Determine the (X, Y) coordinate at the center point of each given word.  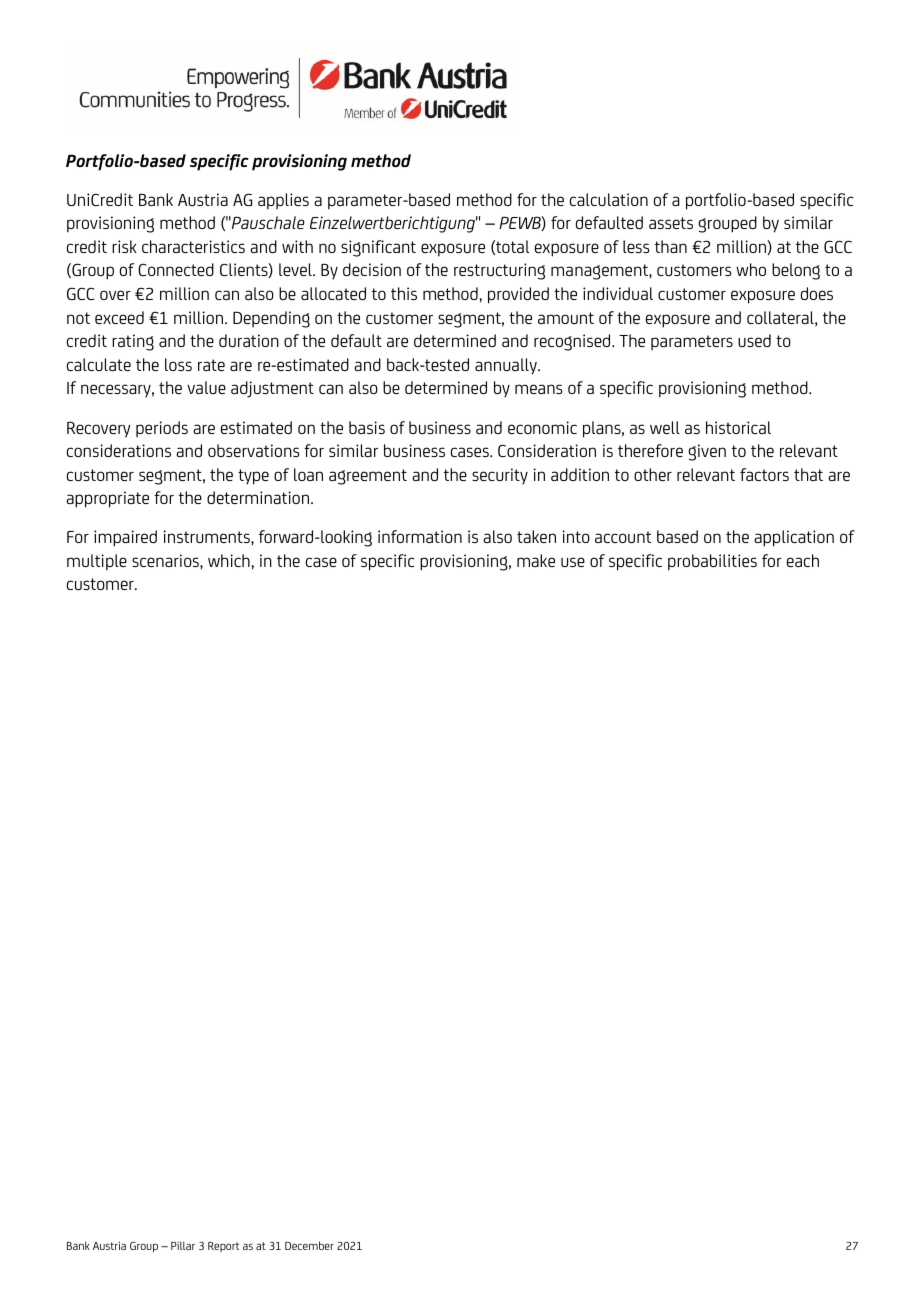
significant (378, 248)
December (309, 1245)
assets (671, 223)
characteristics (193, 246)
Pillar (183, 1245)
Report (223, 1247)
